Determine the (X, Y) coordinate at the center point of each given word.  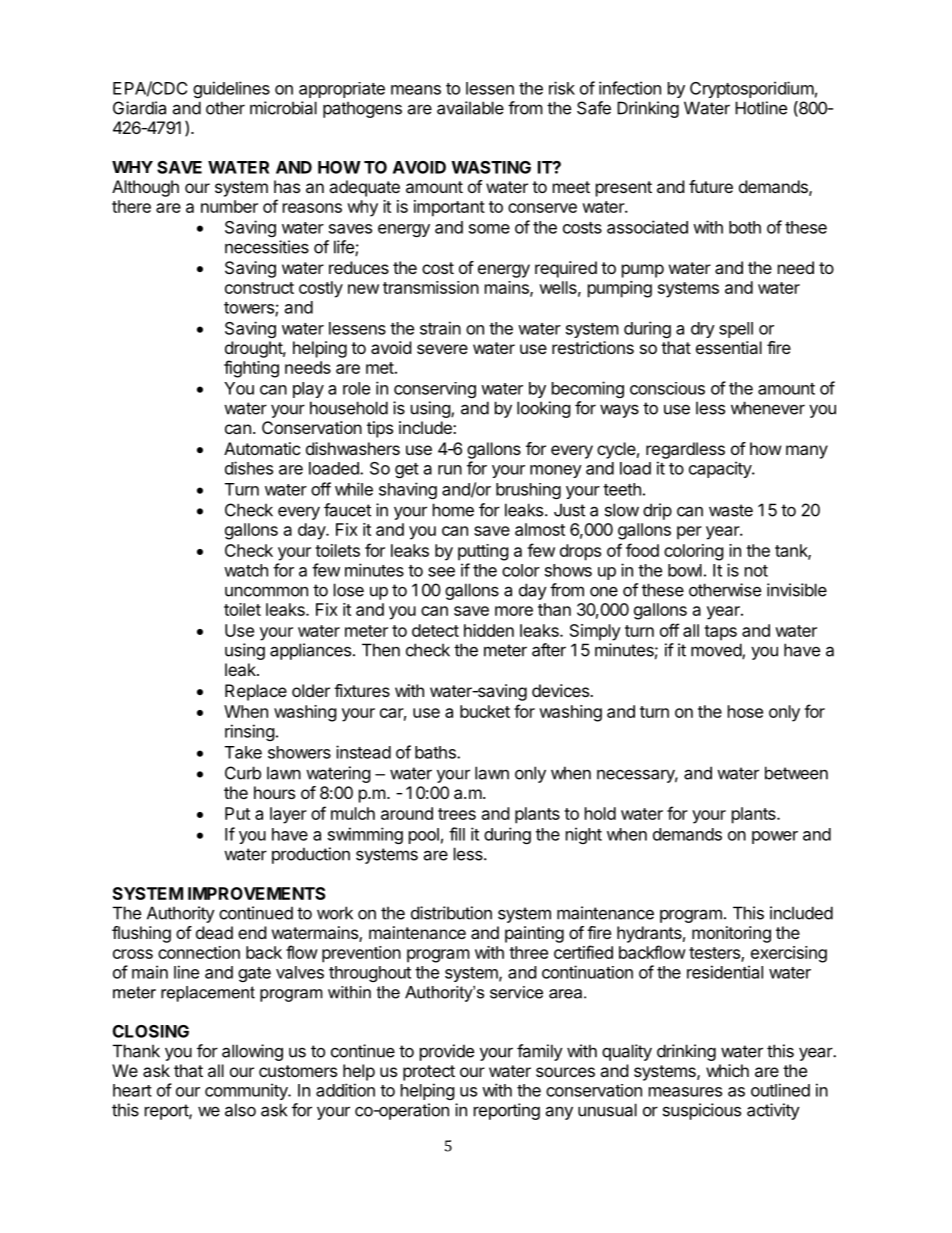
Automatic (262, 448)
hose (745, 711)
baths (436, 752)
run (450, 470)
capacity (721, 469)
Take (243, 752)
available (470, 108)
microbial (283, 108)
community (247, 1091)
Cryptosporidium (752, 89)
